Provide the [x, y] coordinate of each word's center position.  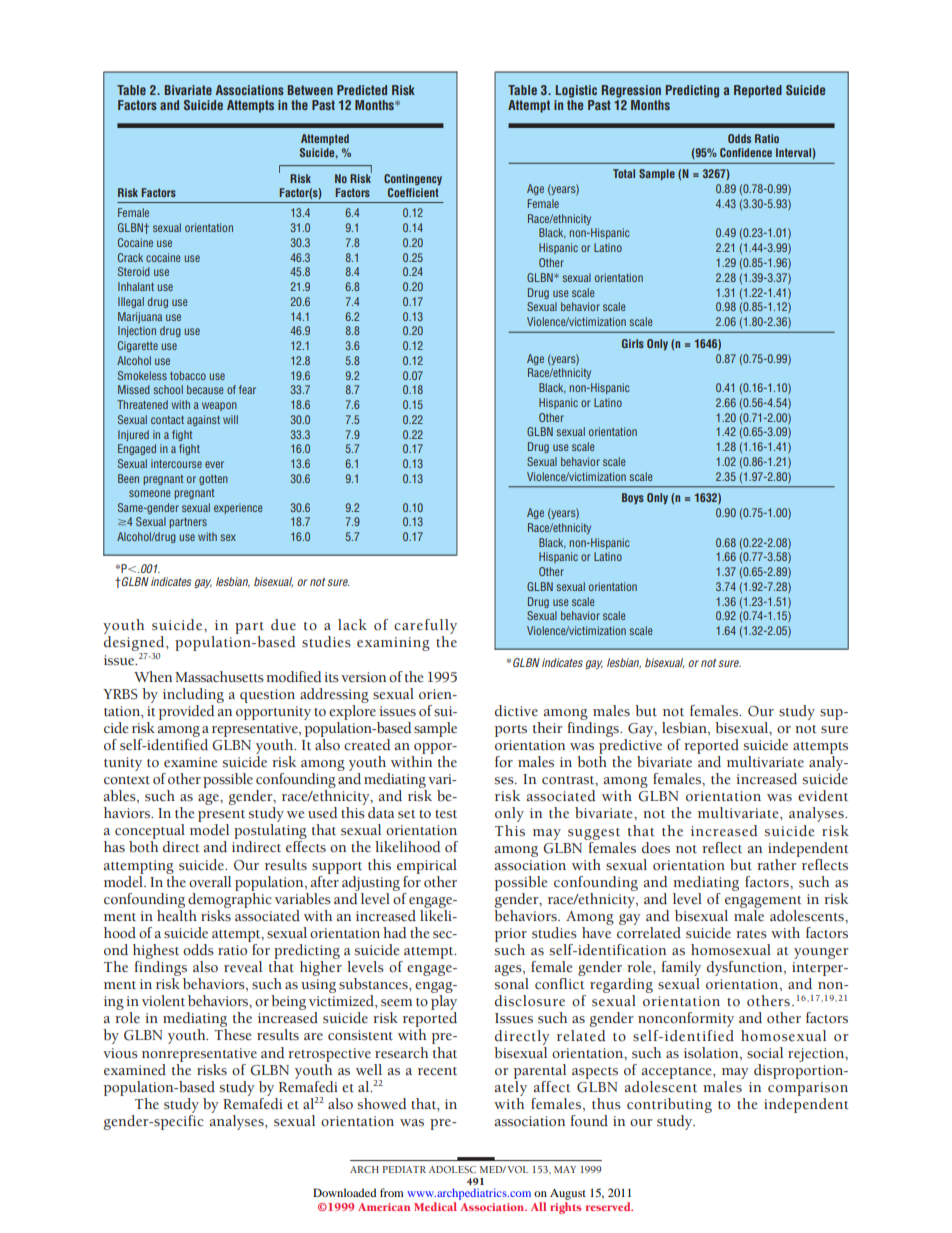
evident [823, 796]
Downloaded [344, 1192]
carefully [425, 628]
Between [310, 90]
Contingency [413, 179]
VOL [518, 1169]
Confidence [746, 152]
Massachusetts [219, 677]
